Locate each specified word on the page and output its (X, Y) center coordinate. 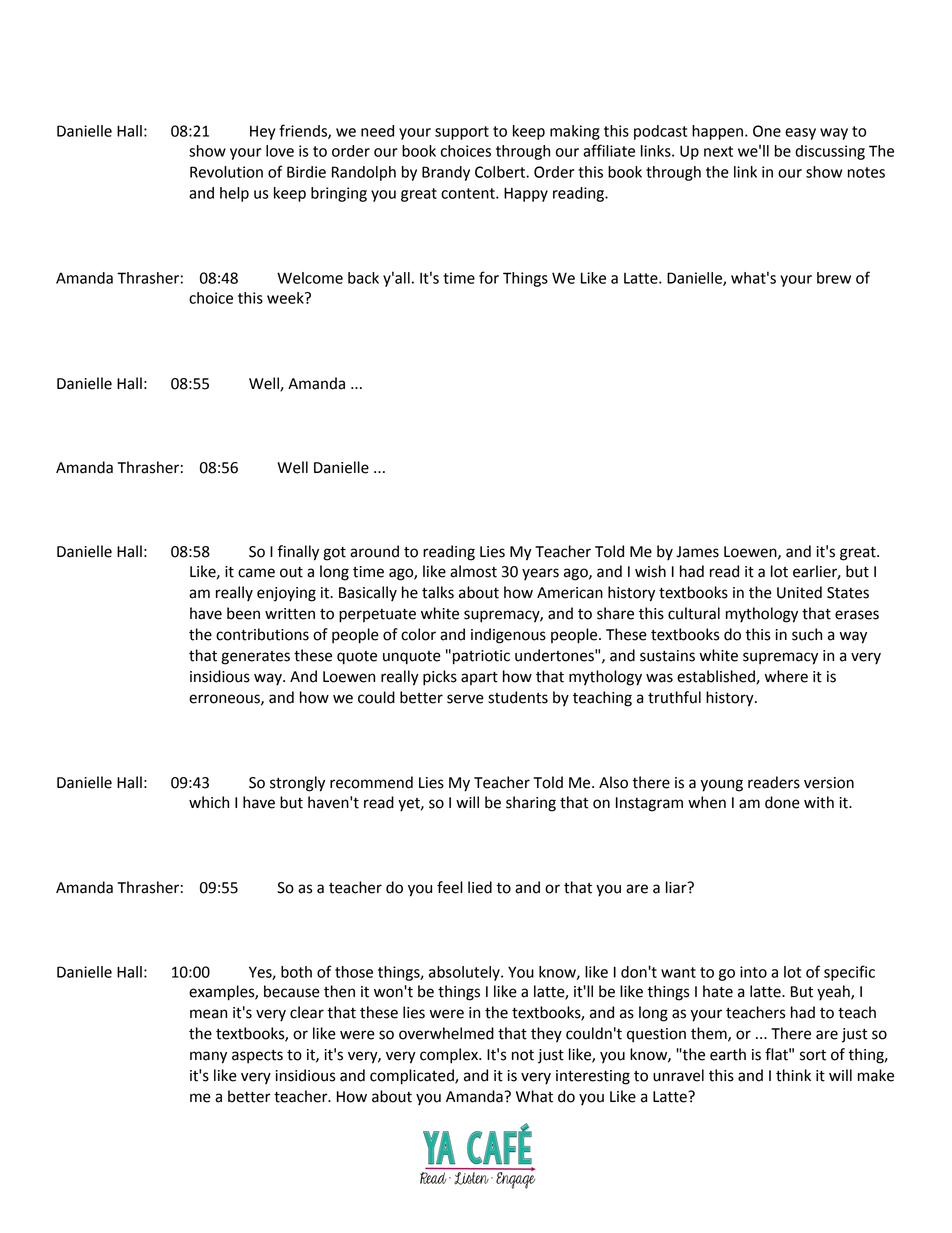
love (280, 151)
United (799, 592)
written (290, 614)
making (575, 132)
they (546, 1035)
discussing (830, 152)
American (570, 593)
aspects (257, 1057)
